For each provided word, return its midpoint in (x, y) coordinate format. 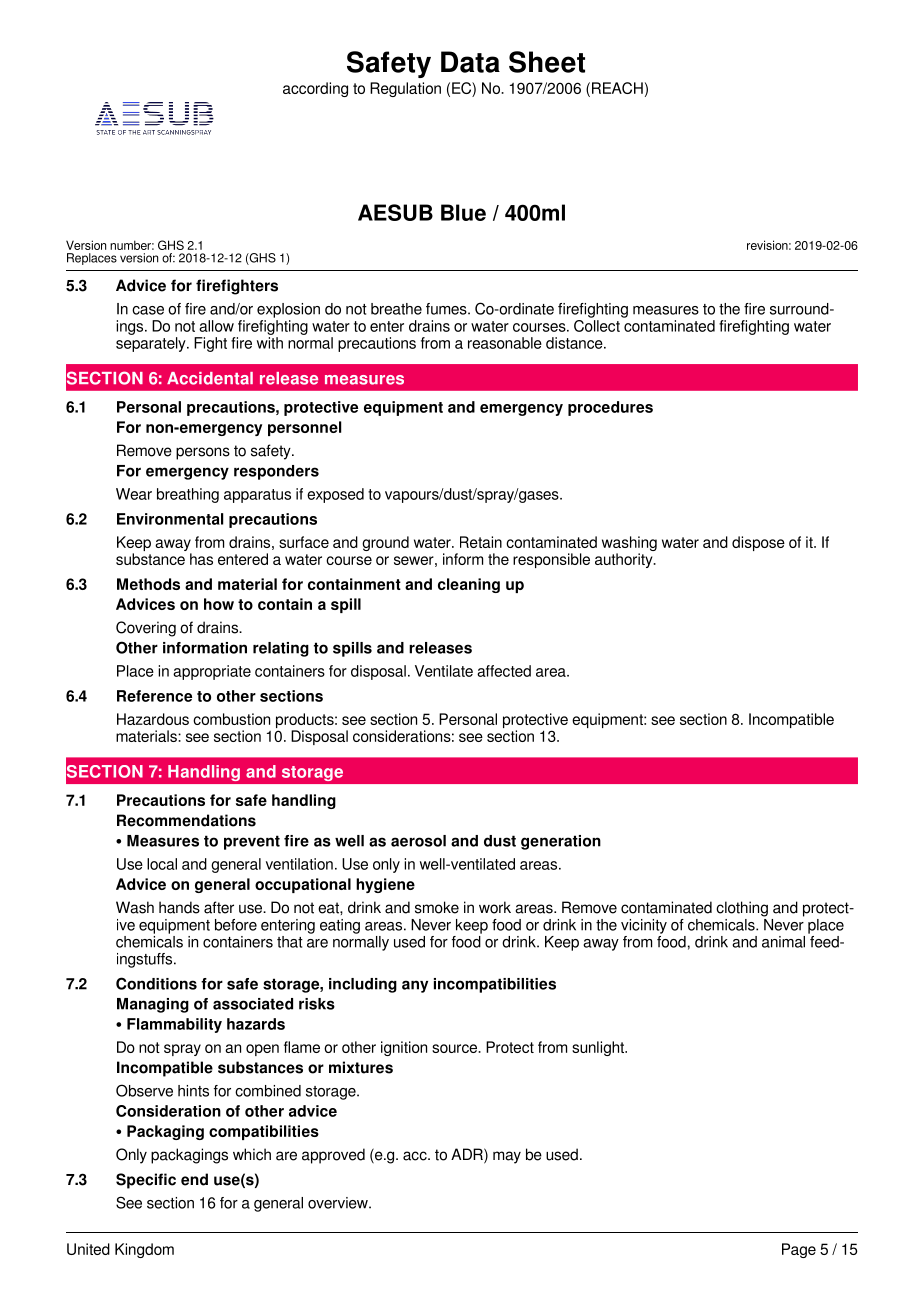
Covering (146, 629)
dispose (758, 543)
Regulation (405, 89)
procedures (610, 408)
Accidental (210, 378)
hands (179, 907)
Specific (146, 1181)
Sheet (547, 62)
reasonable (505, 343)
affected (504, 671)
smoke (437, 907)
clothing (742, 909)
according (315, 89)
